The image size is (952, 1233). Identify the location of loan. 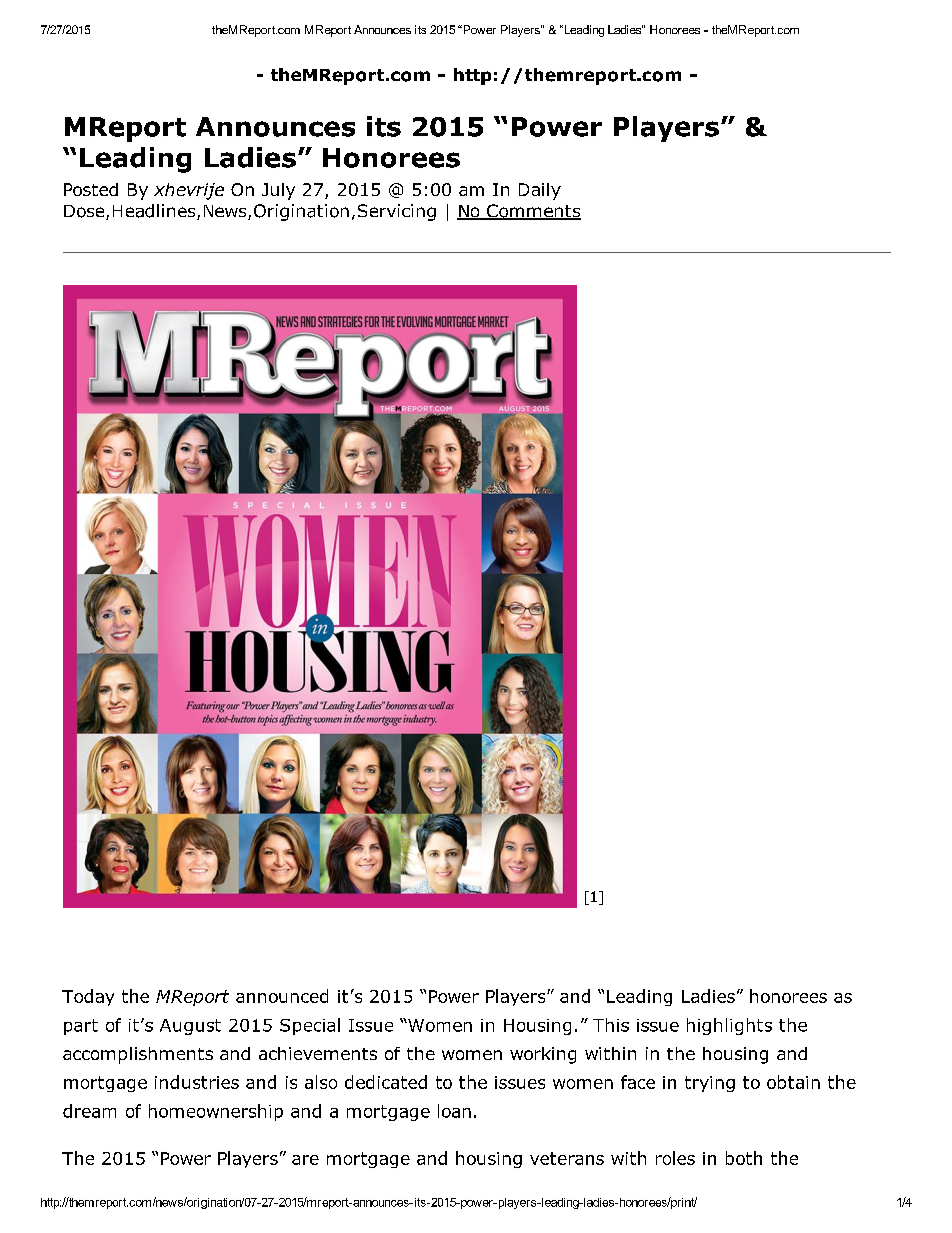
(454, 1111).
